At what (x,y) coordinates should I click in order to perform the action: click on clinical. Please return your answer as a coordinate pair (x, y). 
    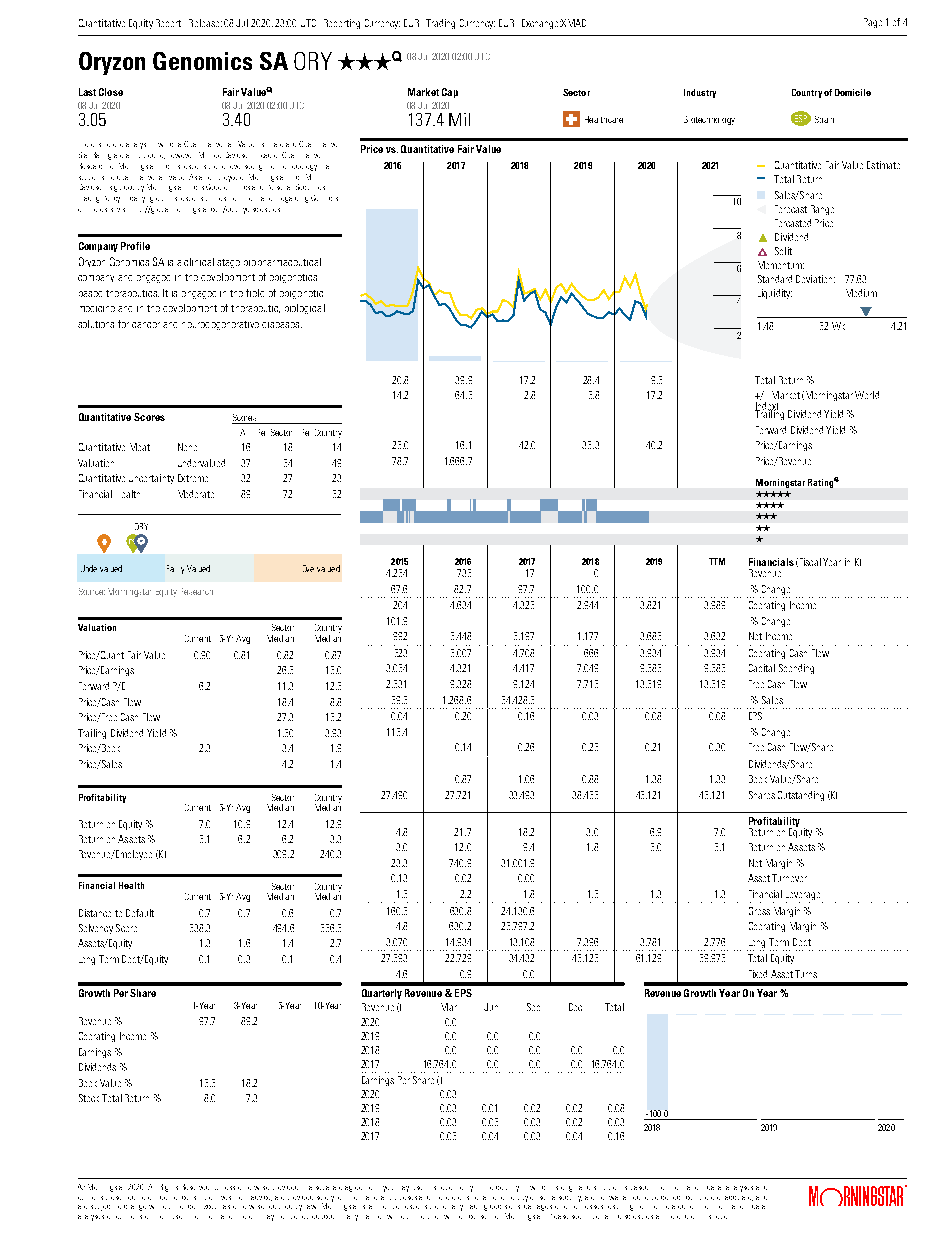
    Looking at the image, I should click on (199, 262).
